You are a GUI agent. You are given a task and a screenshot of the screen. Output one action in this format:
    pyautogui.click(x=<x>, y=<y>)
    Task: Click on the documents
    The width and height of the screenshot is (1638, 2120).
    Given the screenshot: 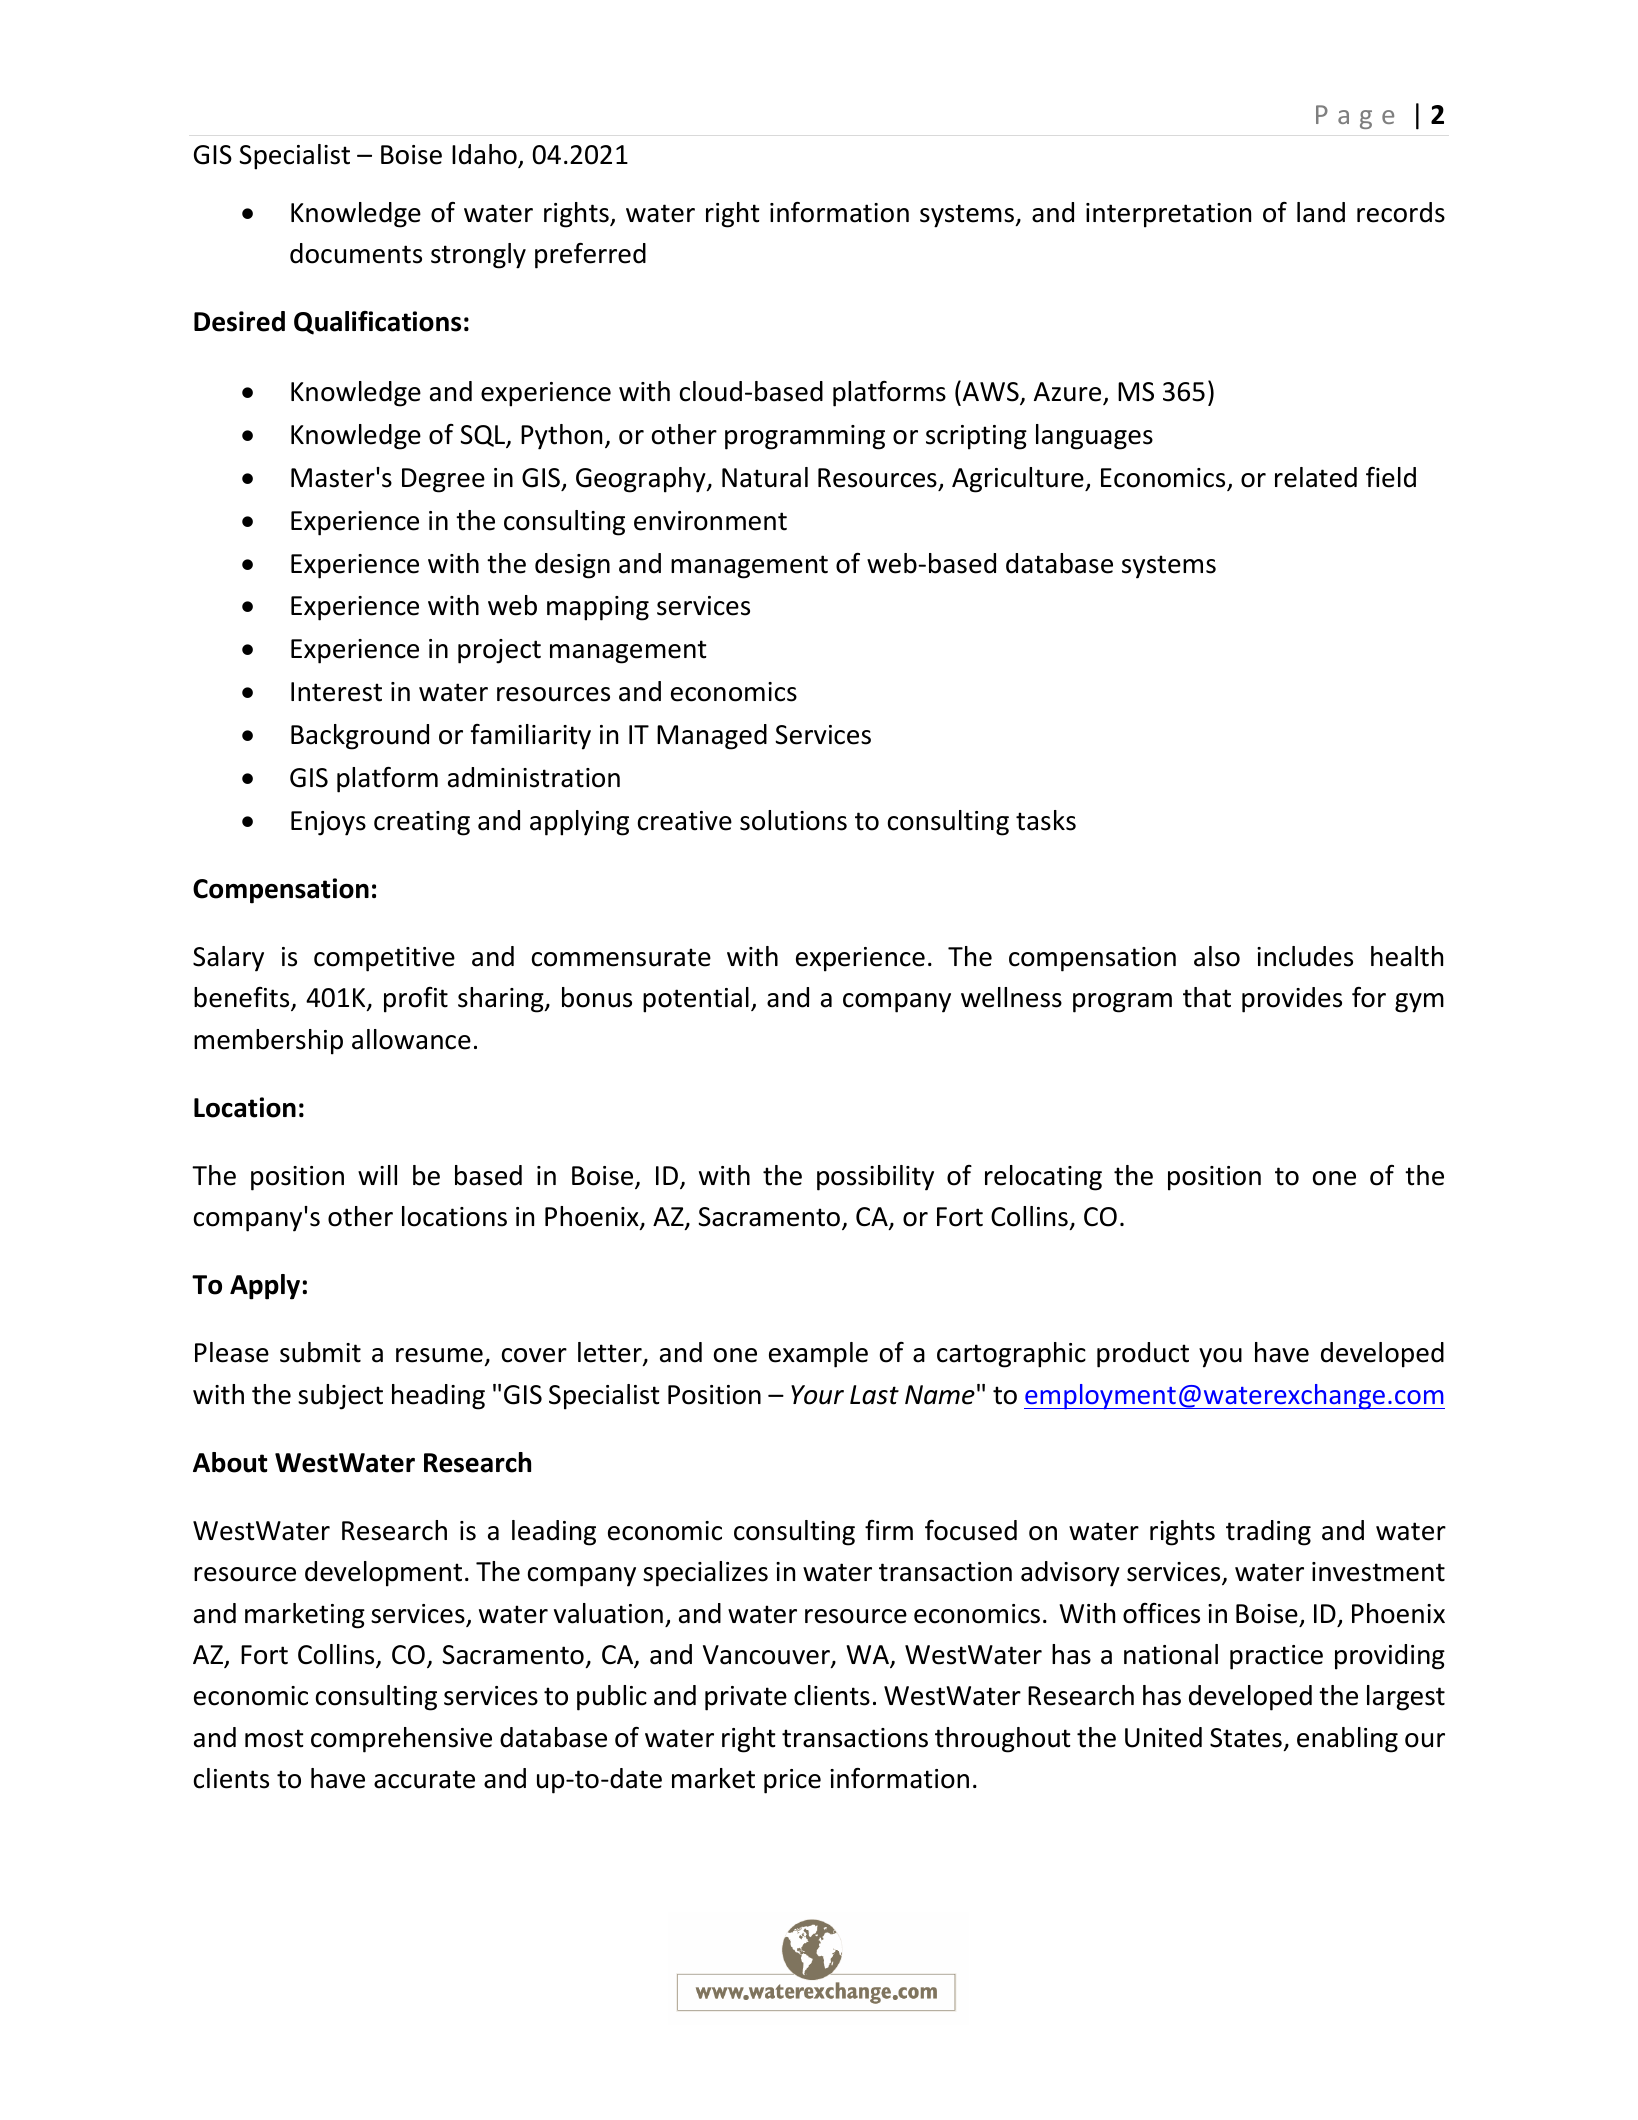 What is the action you would take?
    pyautogui.click(x=356, y=253)
